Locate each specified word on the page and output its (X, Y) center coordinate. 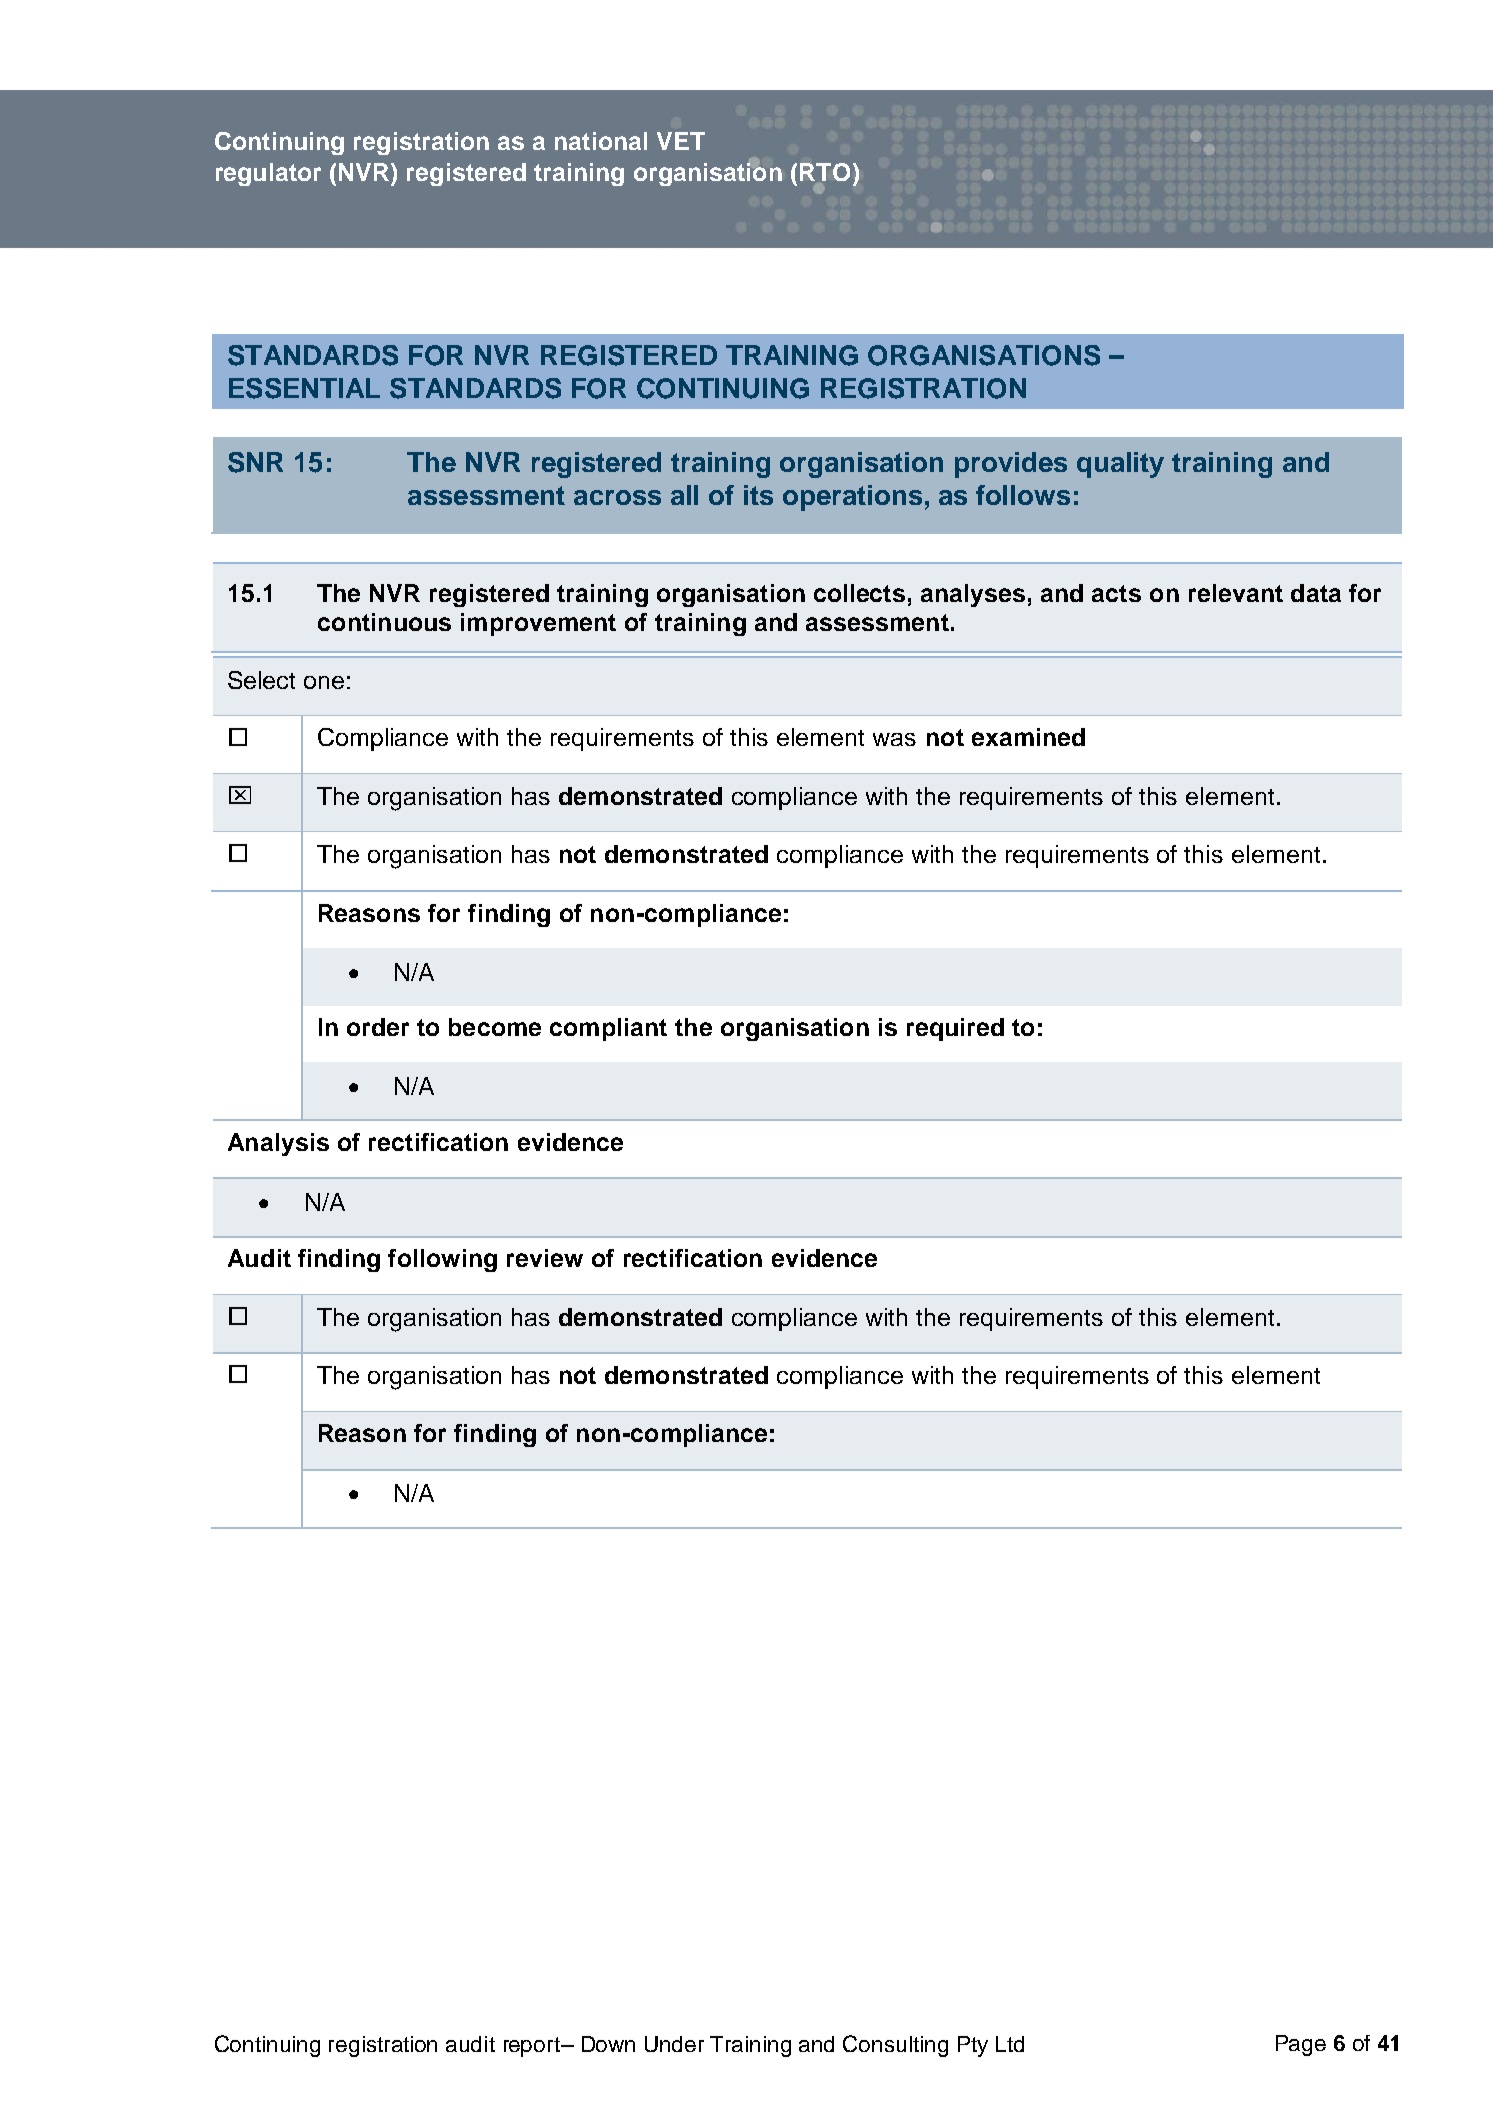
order (378, 1027)
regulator (268, 174)
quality (1120, 465)
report (533, 2047)
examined (1028, 737)
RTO (825, 172)
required (955, 1029)
